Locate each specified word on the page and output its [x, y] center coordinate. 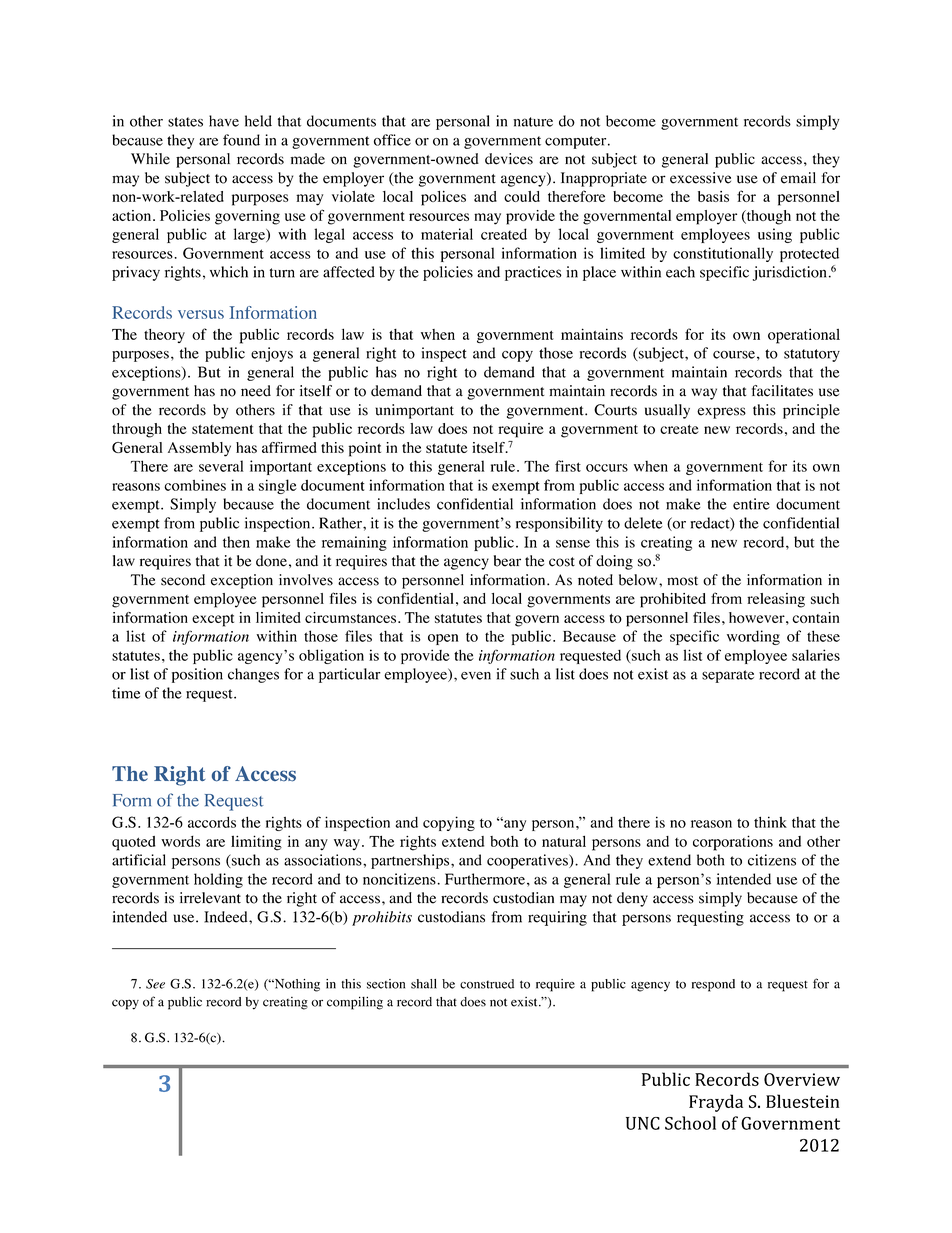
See [155, 984]
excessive [700, 178]
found [241, 140]
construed [487, 984]
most [682, 581]
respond [713, 985]
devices [509, 159]
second [183, 580]
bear [507, 561]
